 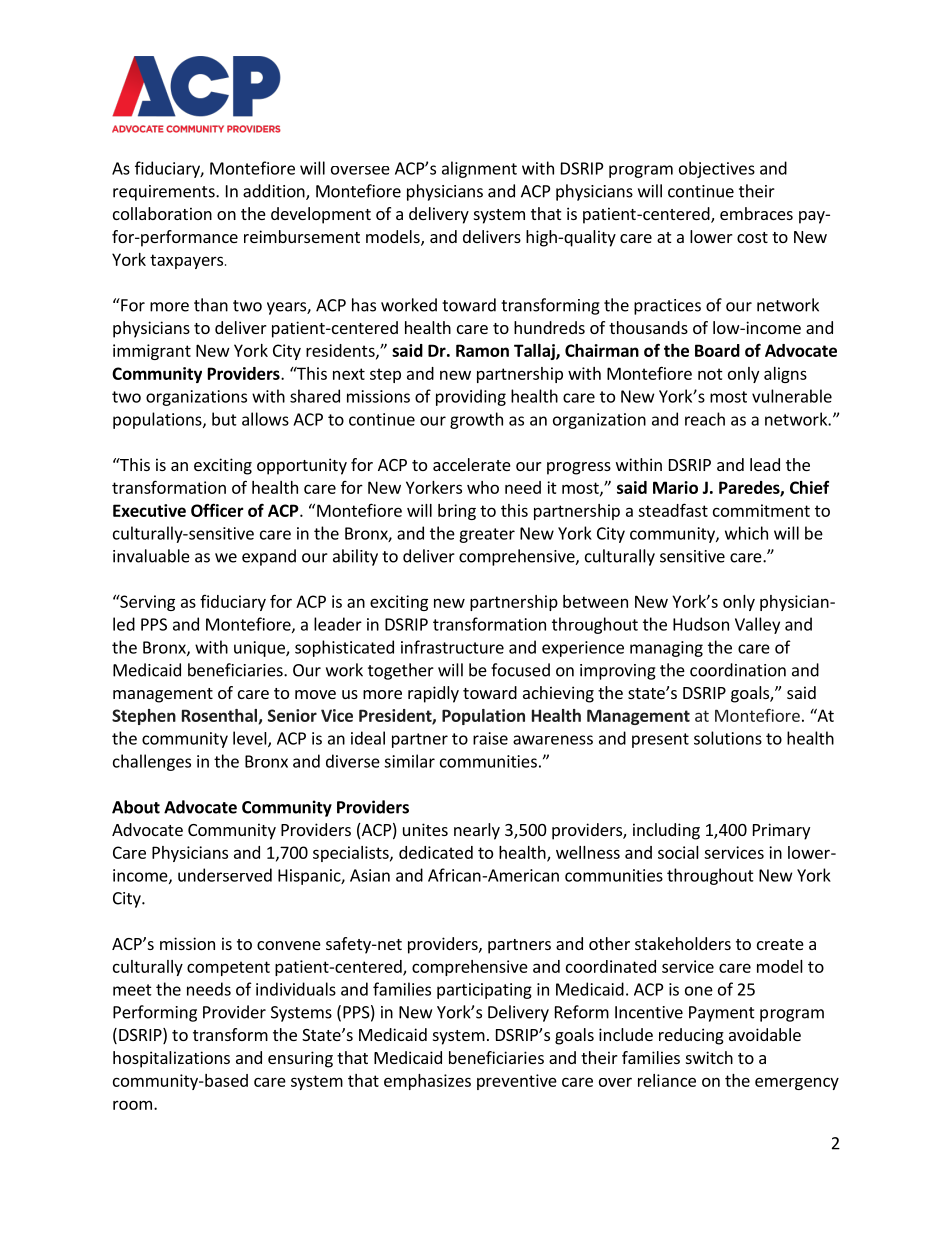 I want to click on emphasizes, so click(x=427, y=1082).
